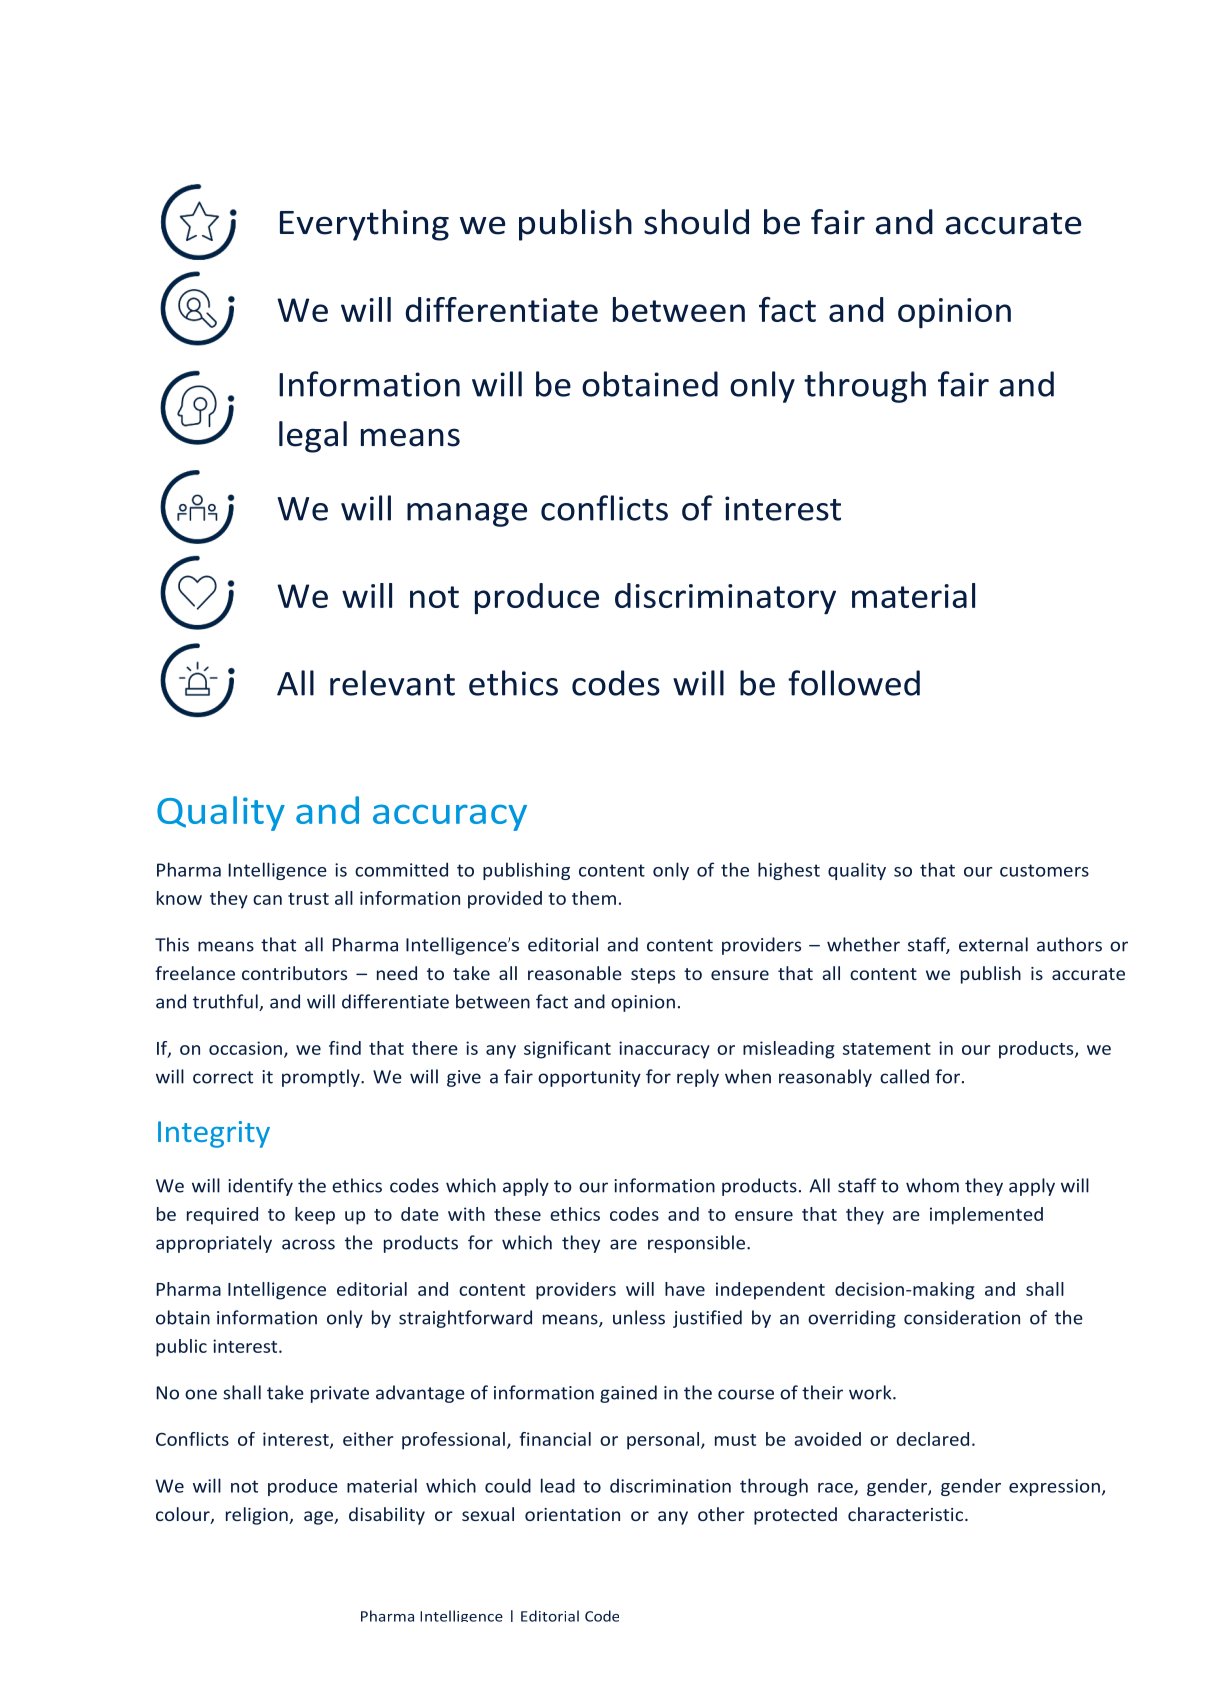  I want to click on called, so click(904, 1076).
